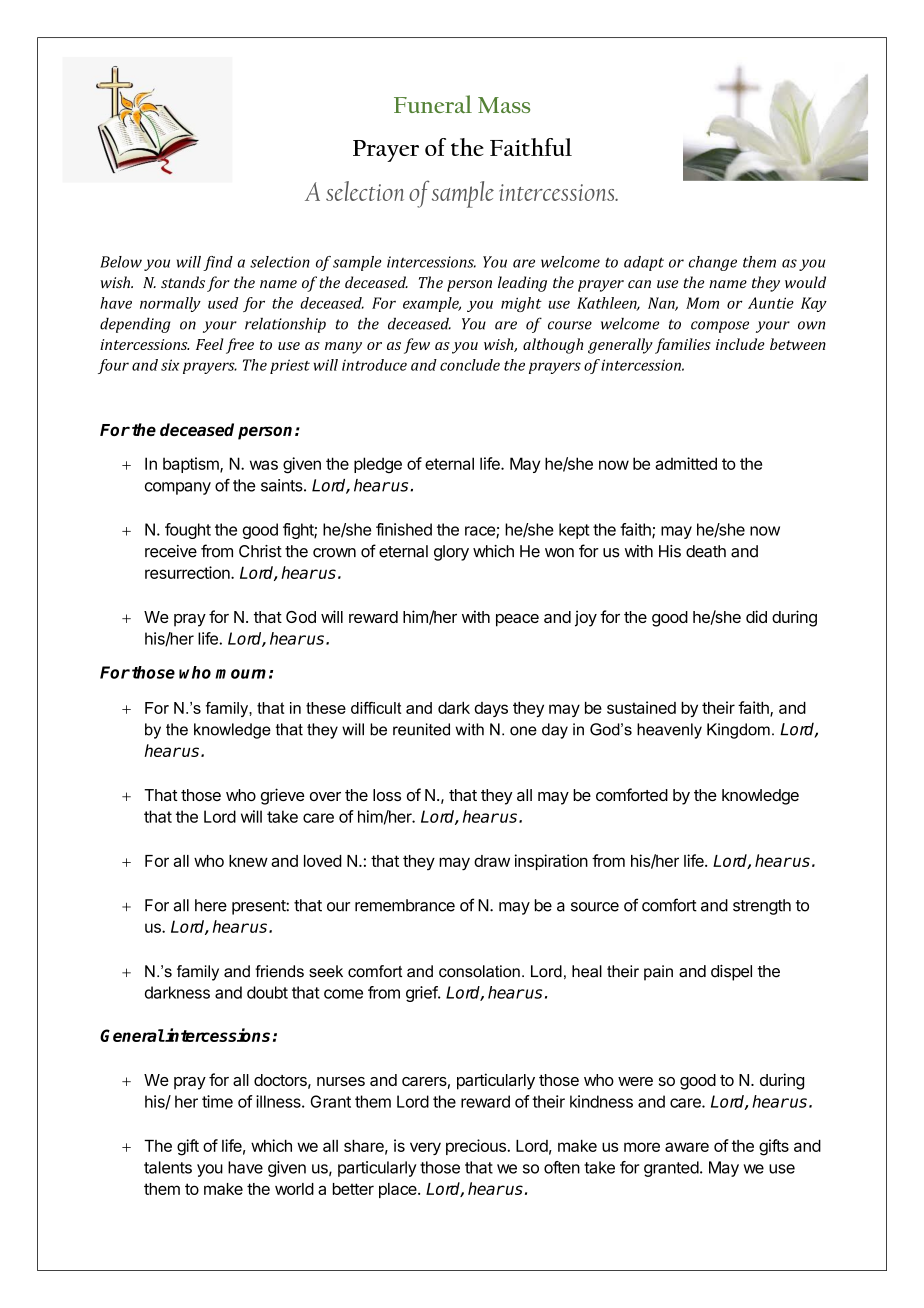  I want to click on conclude, so click(470, 365).
